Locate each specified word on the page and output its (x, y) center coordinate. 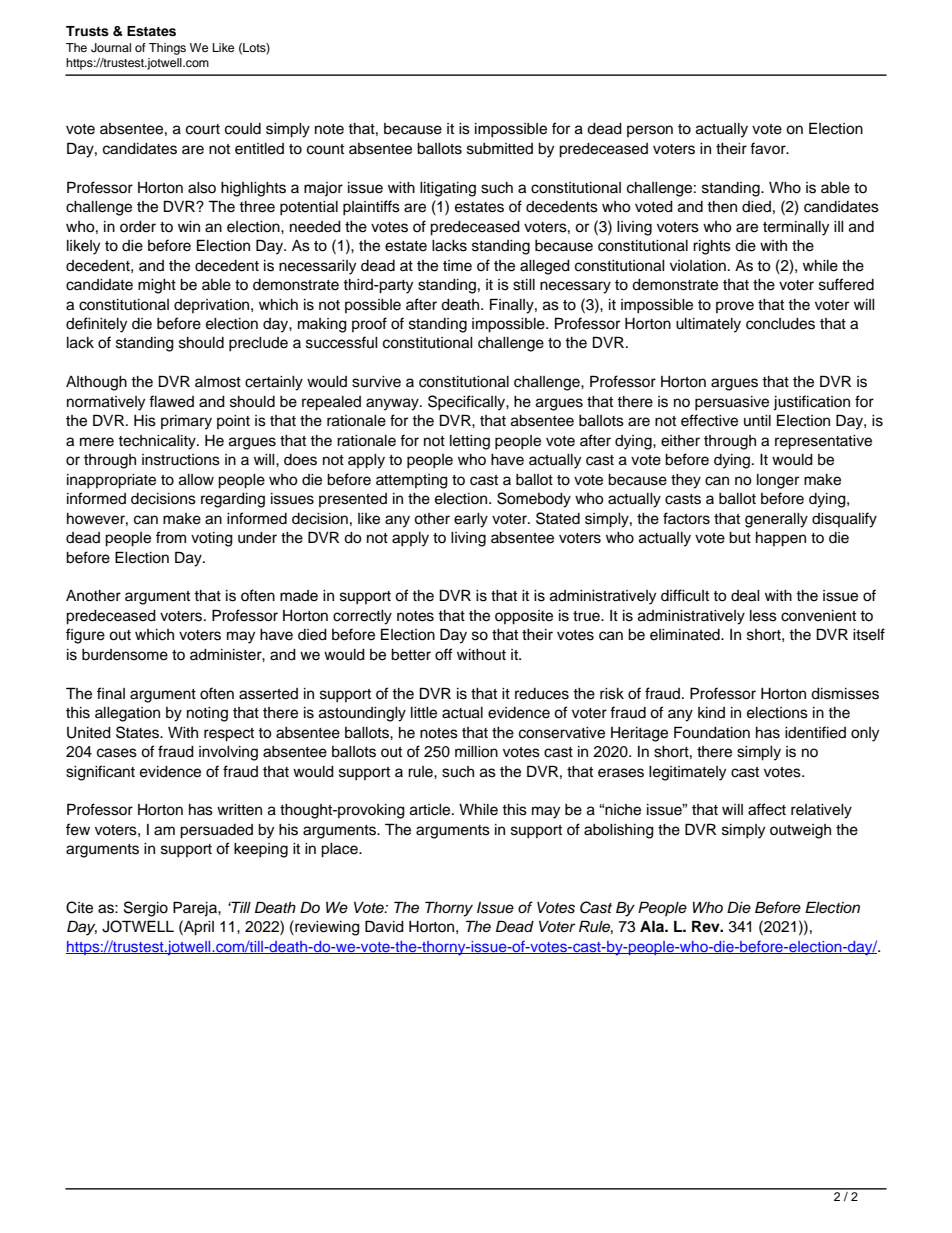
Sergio (146, 909)
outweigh (800, 831)
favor (769, 148)
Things (167, 49)
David (384, 926)
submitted (500, 149)
